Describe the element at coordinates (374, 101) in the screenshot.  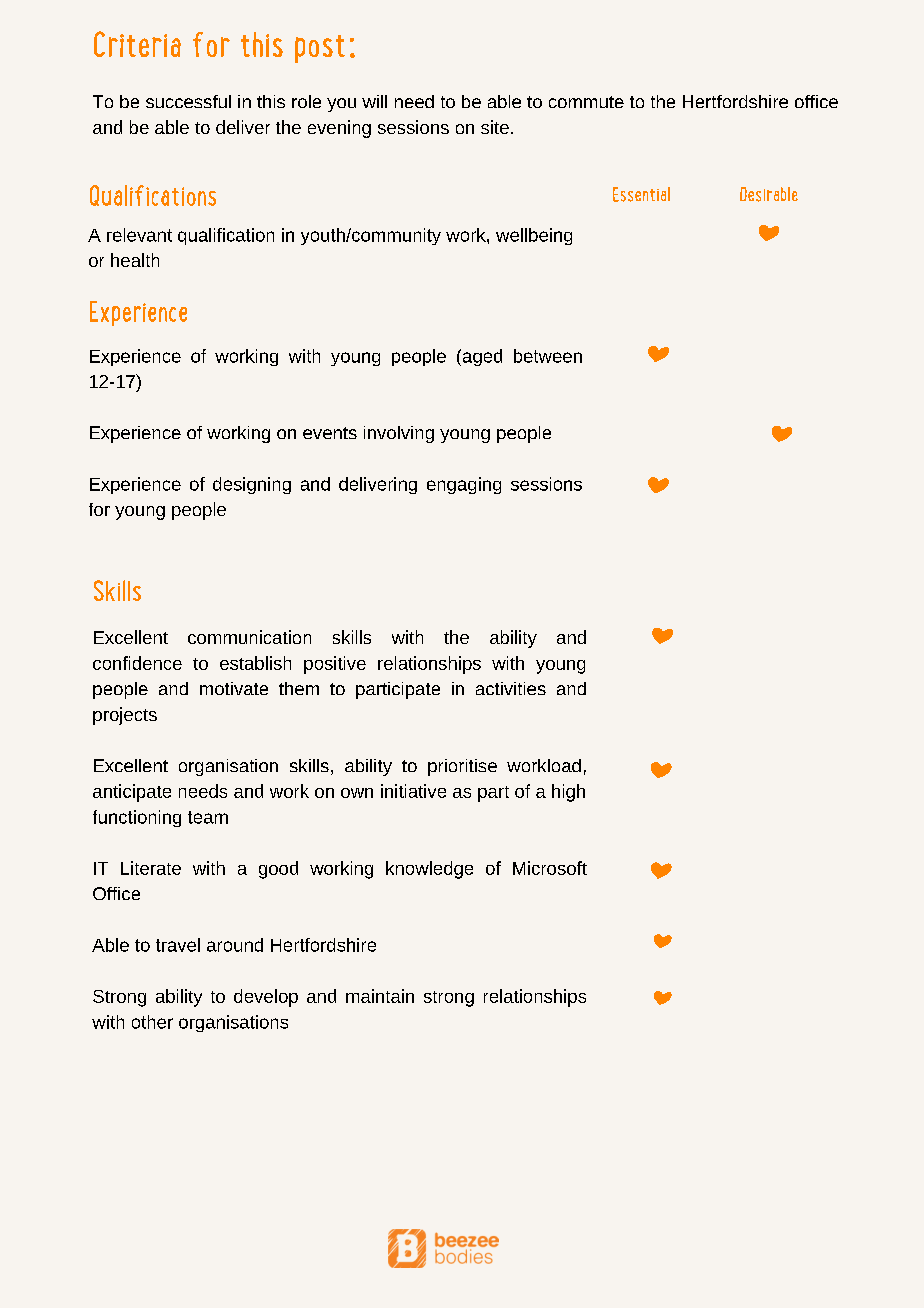
I see `will` at that location.
